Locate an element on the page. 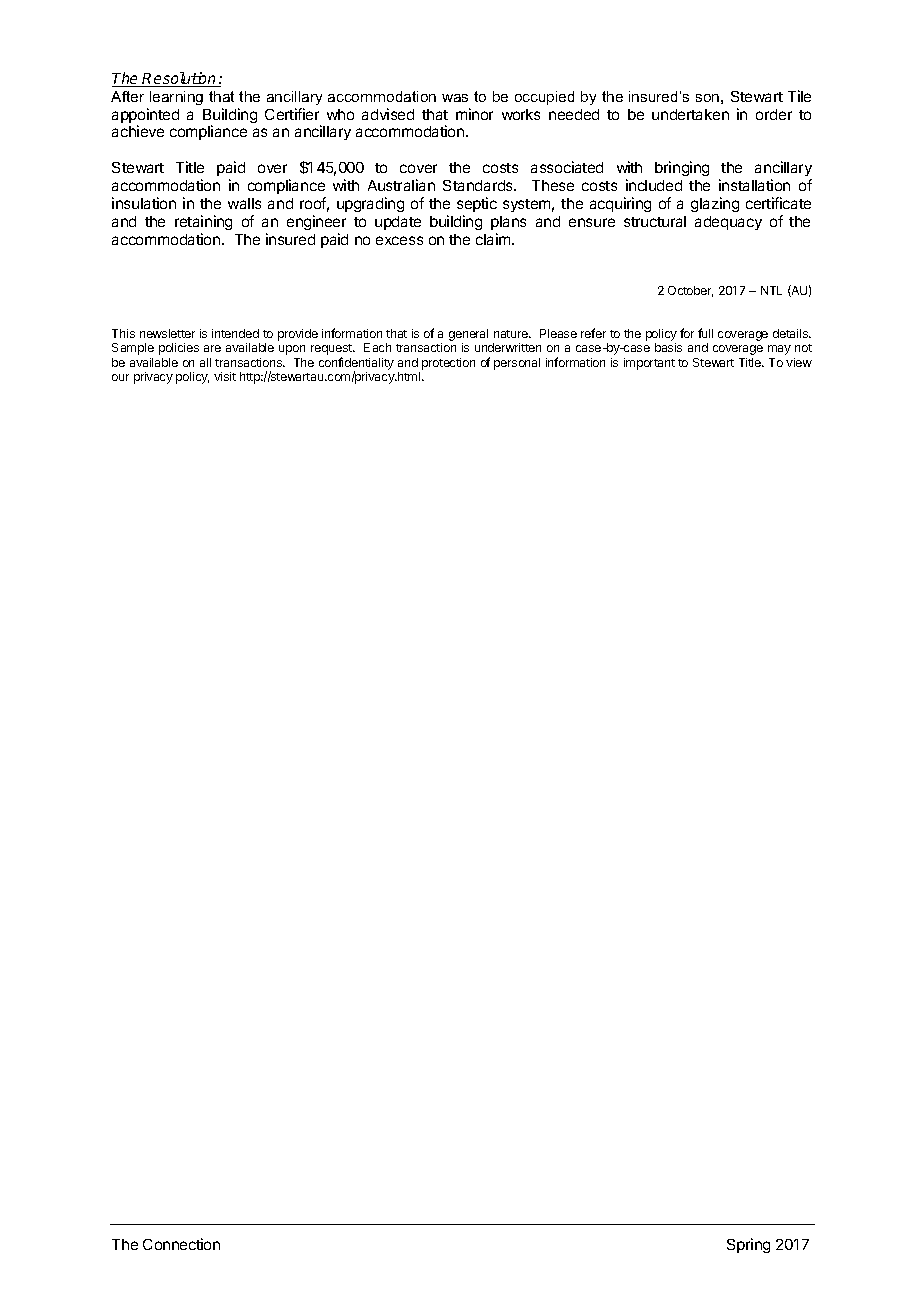 This document has width=924, height=1308. Spring is located at coordinates (748, 1245).
